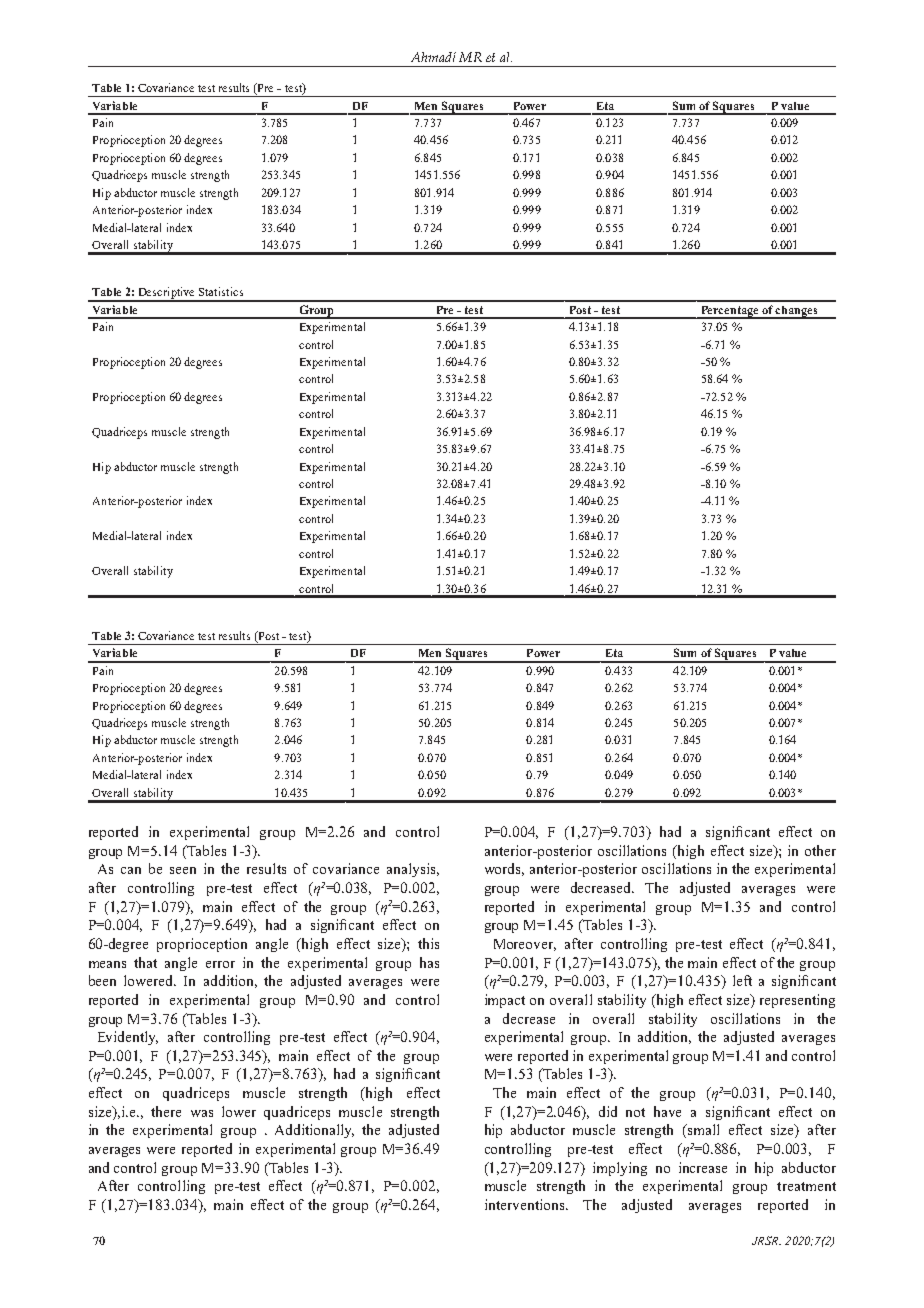  What do you see at coordinates (797, 312) in the screenshot?
I see `changes` at bounding box center [797, 312].
